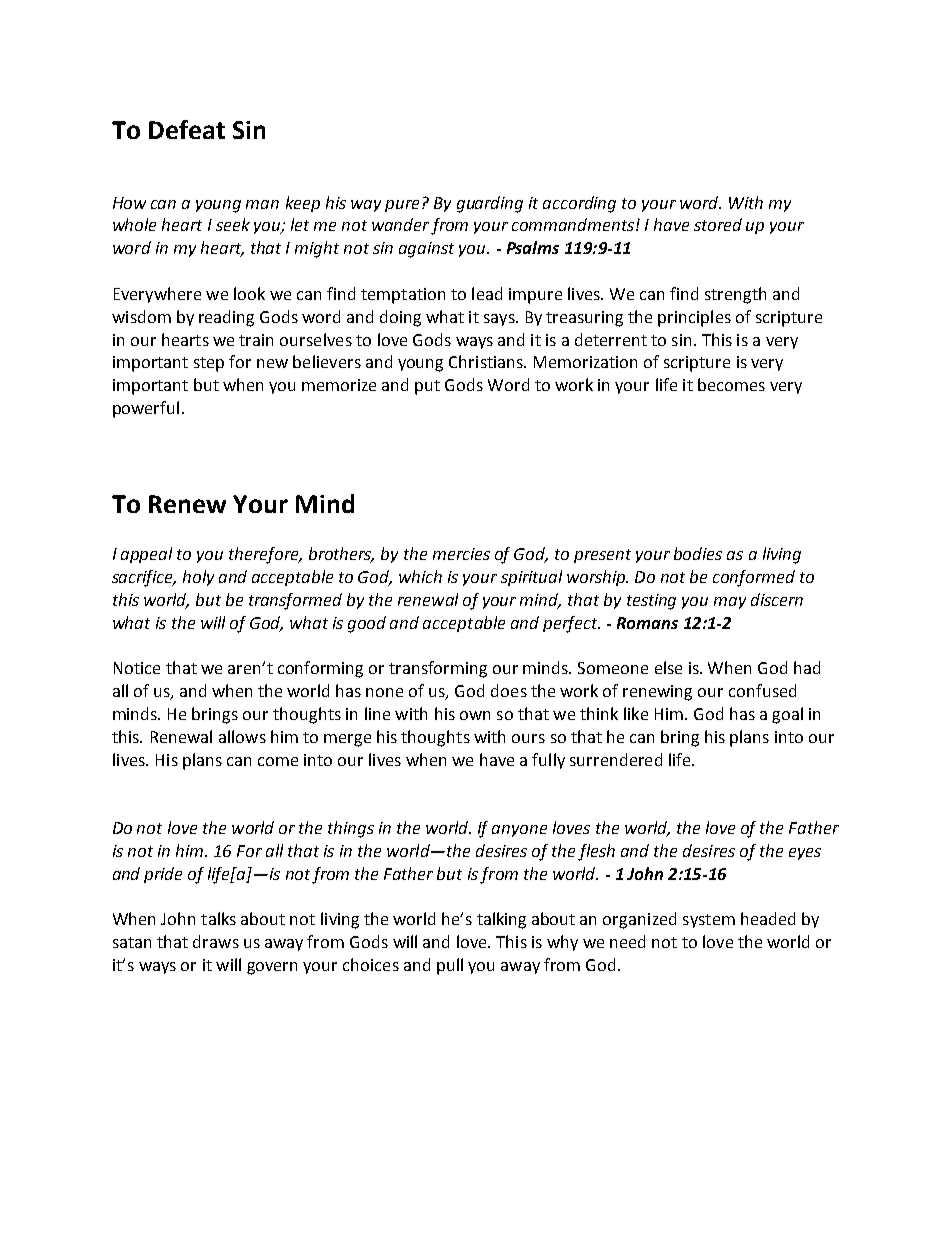  What do you see at coordinates (718, 224) in the screenshot?
I see `stored` at bounding box center [718, 224].
